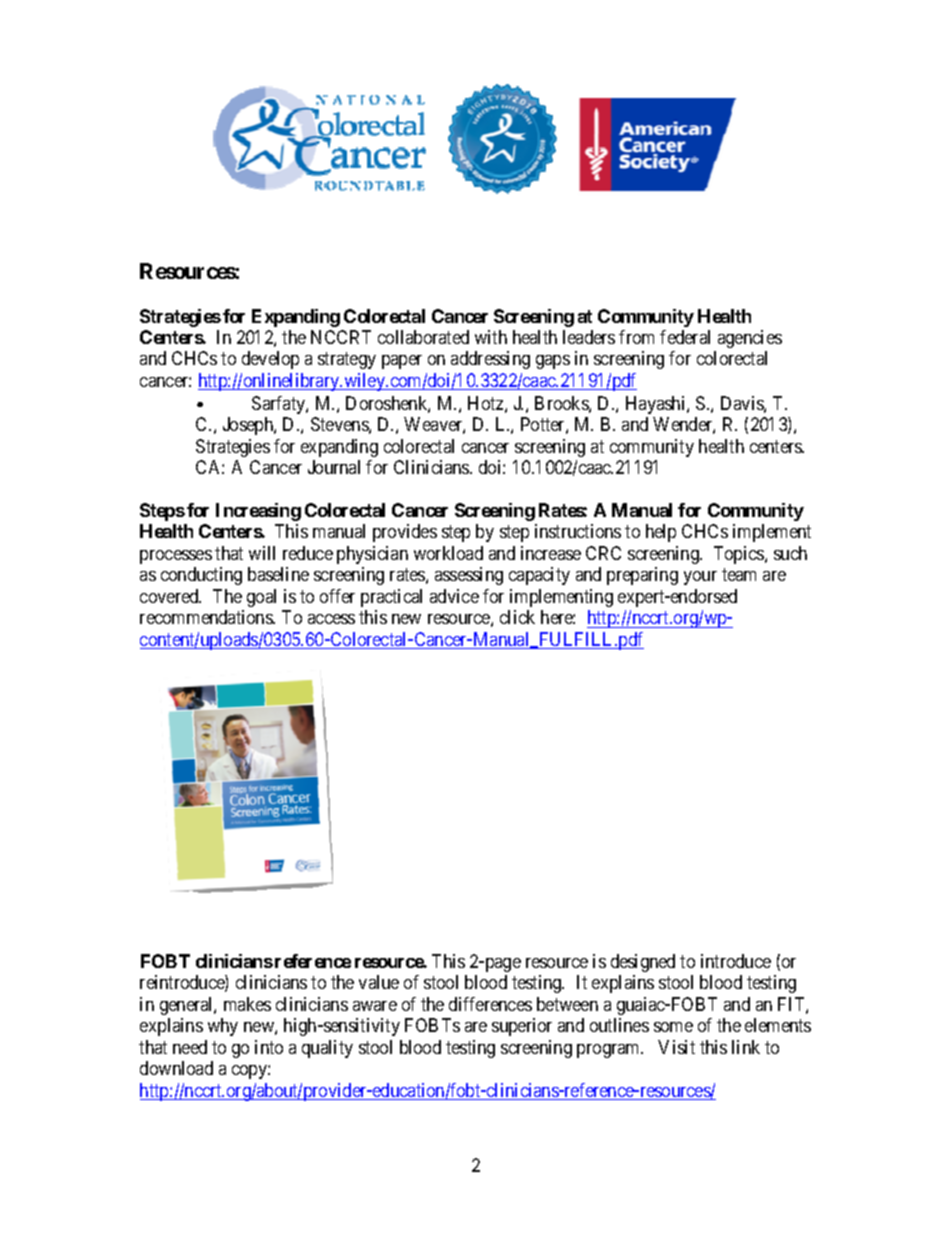 This screenshot has width=952, height=1233. What do you see at coordinates (270, 360) in the screenshot?
I see `develop` at bounding box center [270, 360].
